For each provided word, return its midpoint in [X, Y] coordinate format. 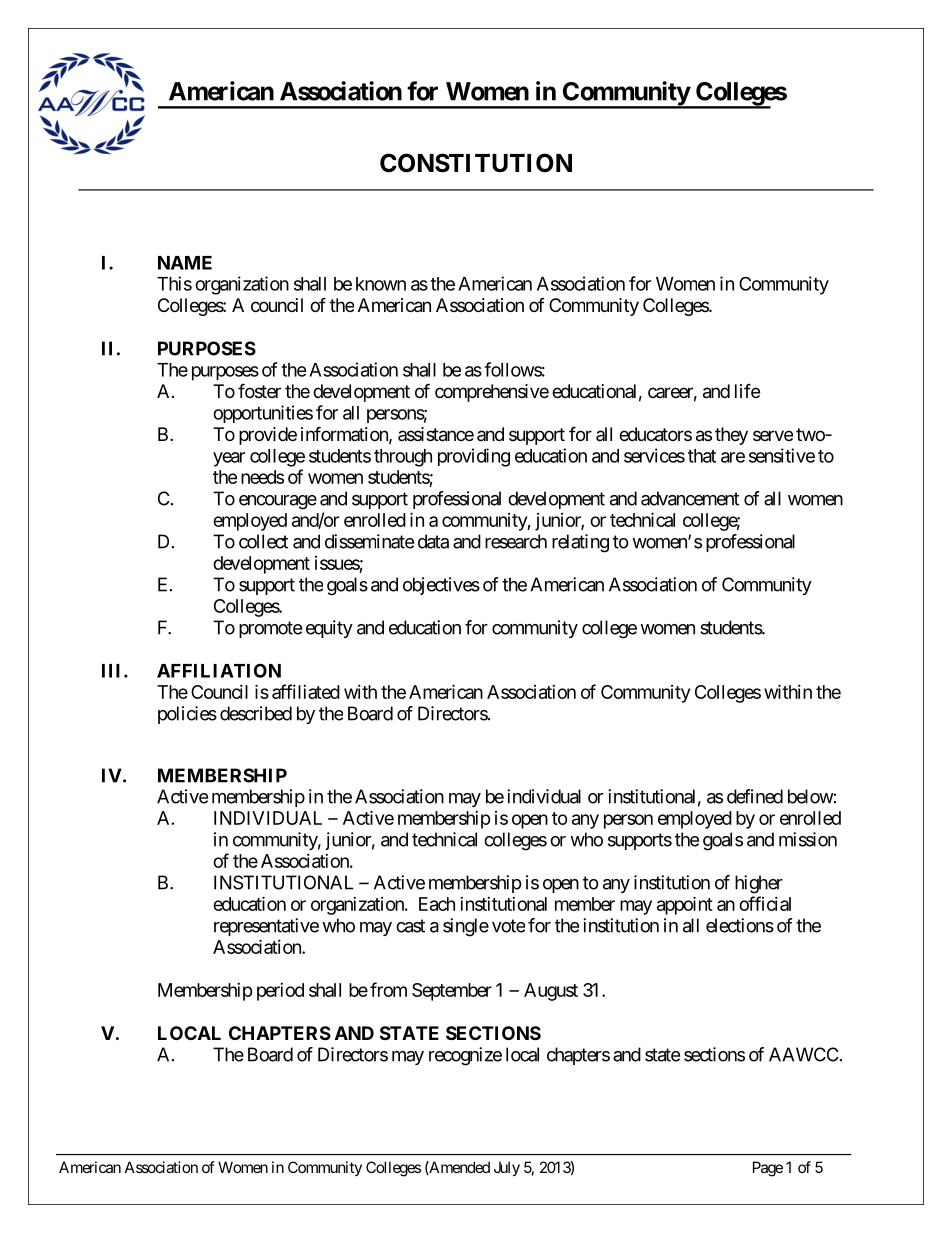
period [280, 992]
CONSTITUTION [476, 163]
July [507, 1168]
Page [768, 1169]
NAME [185, 263]
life [747, 390]
